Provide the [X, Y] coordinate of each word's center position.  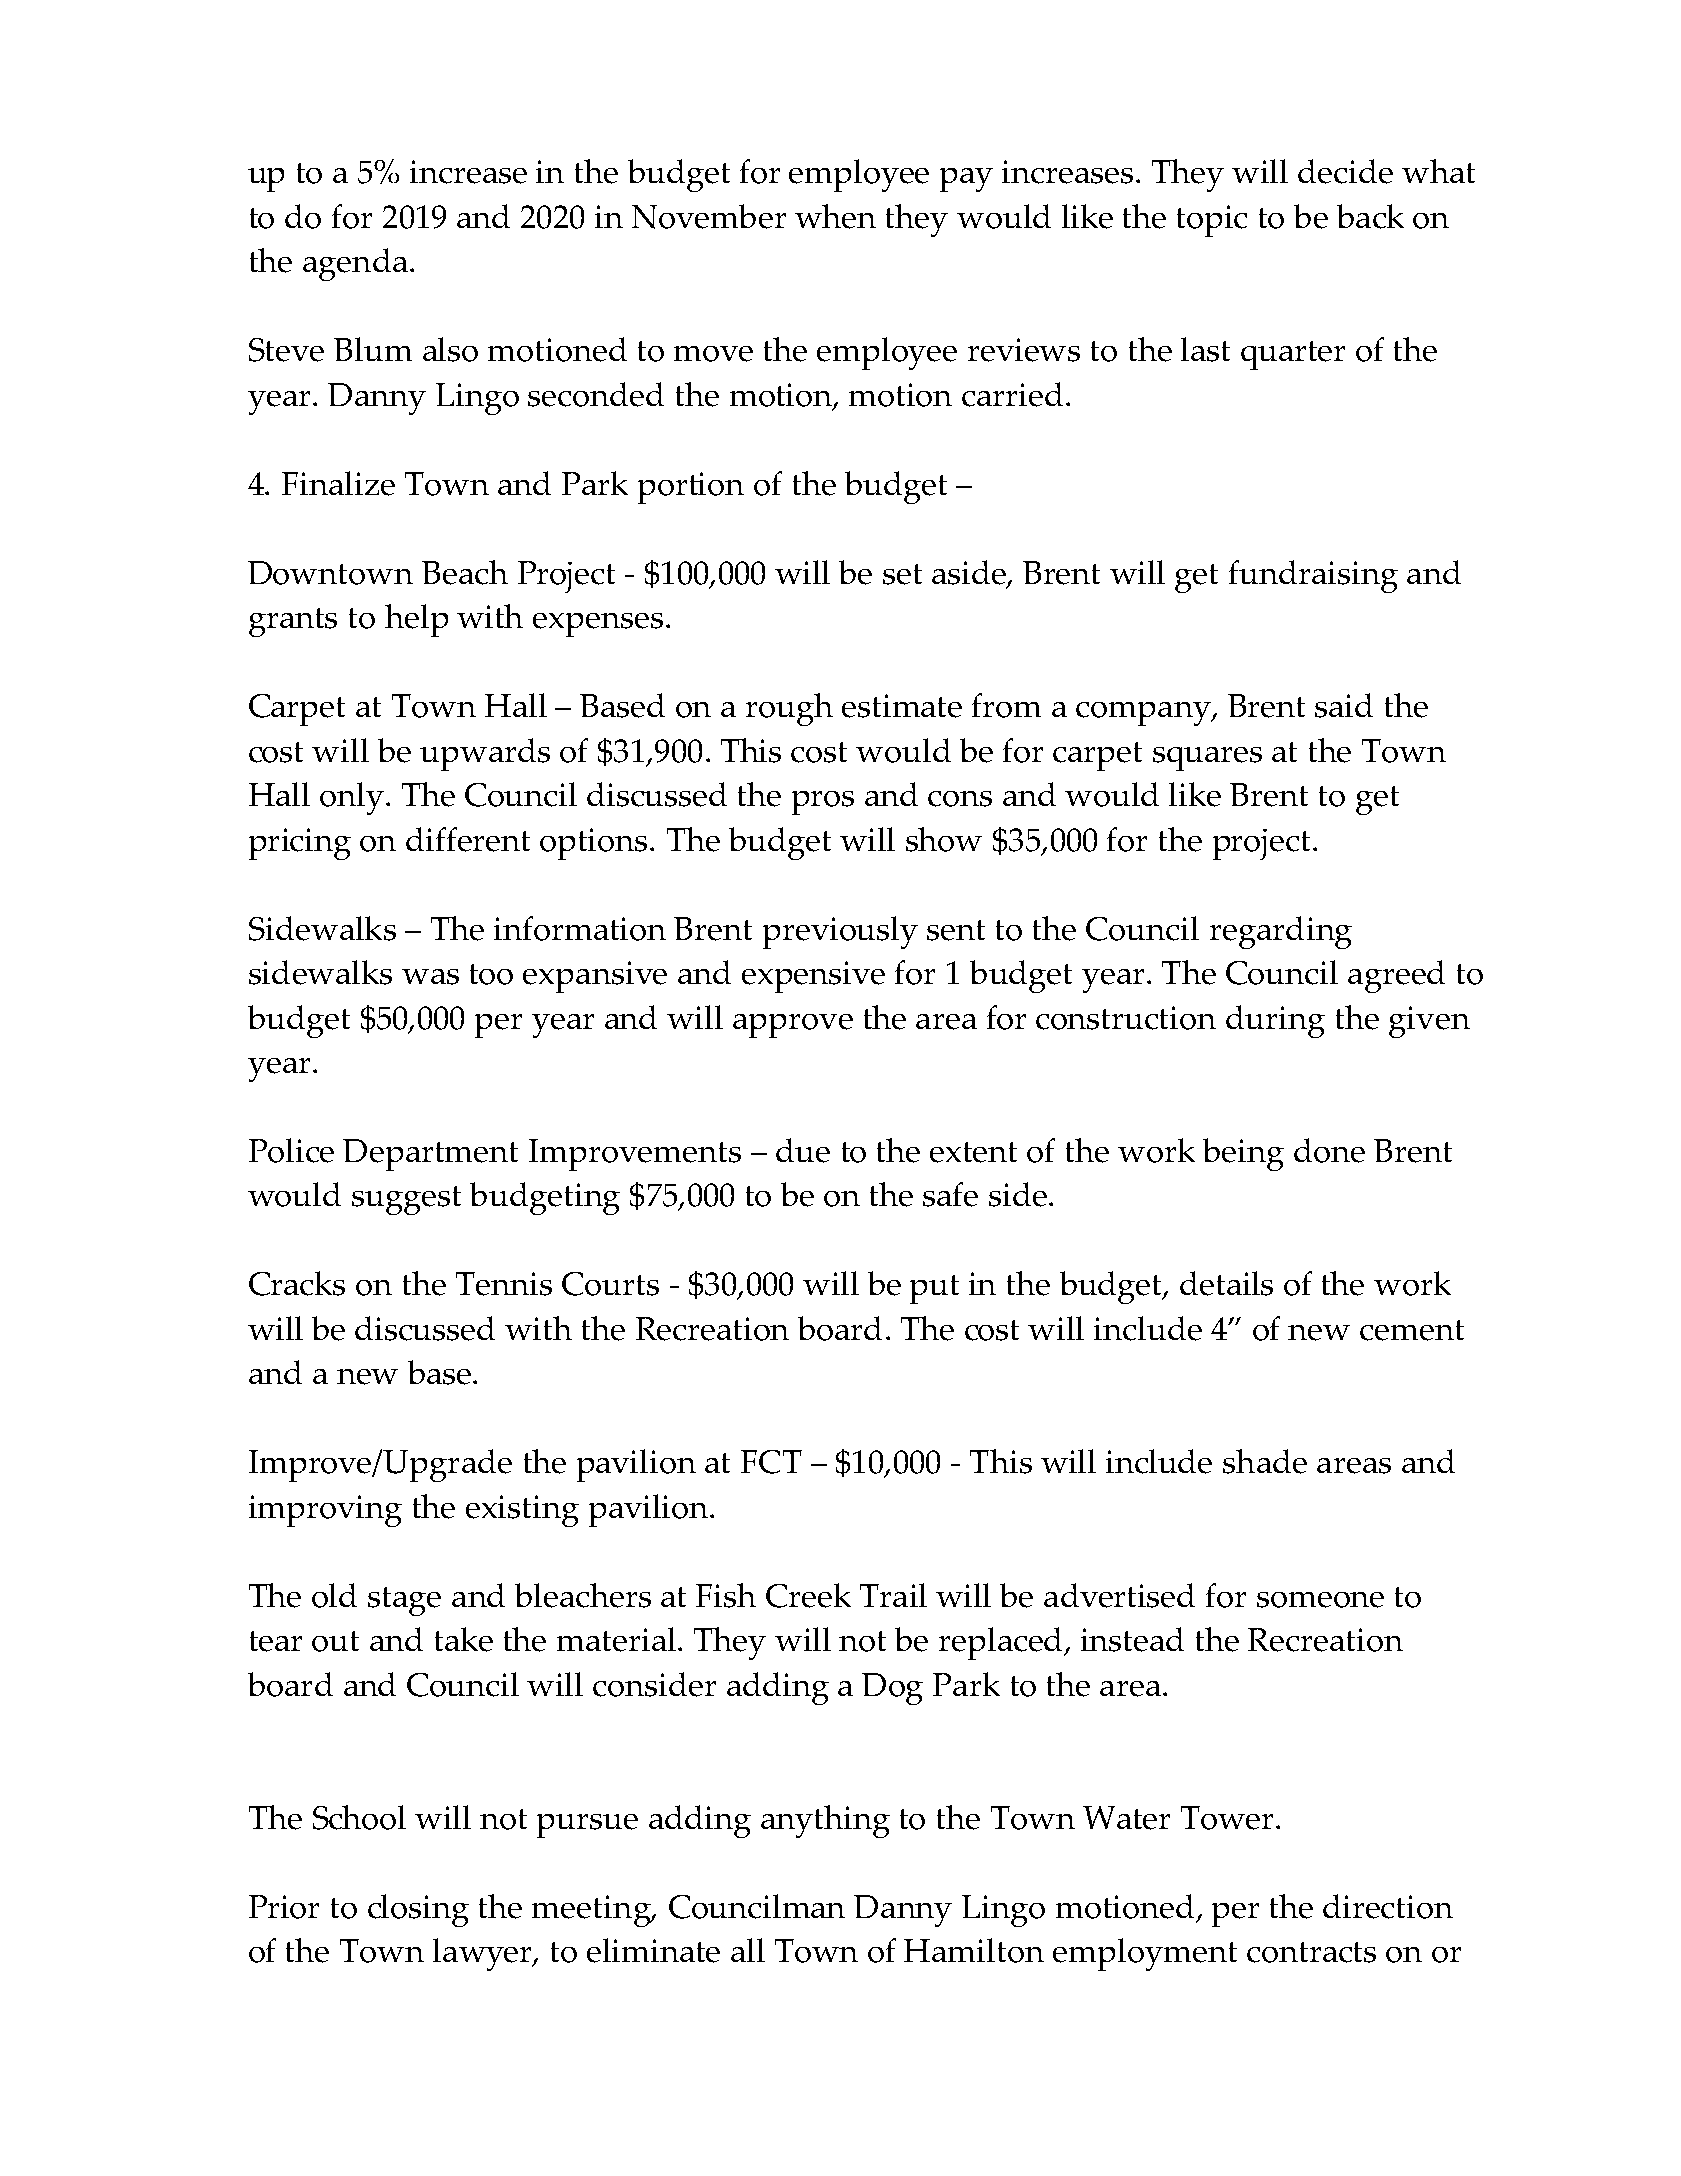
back [1370, 216]
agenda [355, 264]
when [835, 216]
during [1275, 1021]
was [430, 977]
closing [418, 1910]
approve [793, 1026]
